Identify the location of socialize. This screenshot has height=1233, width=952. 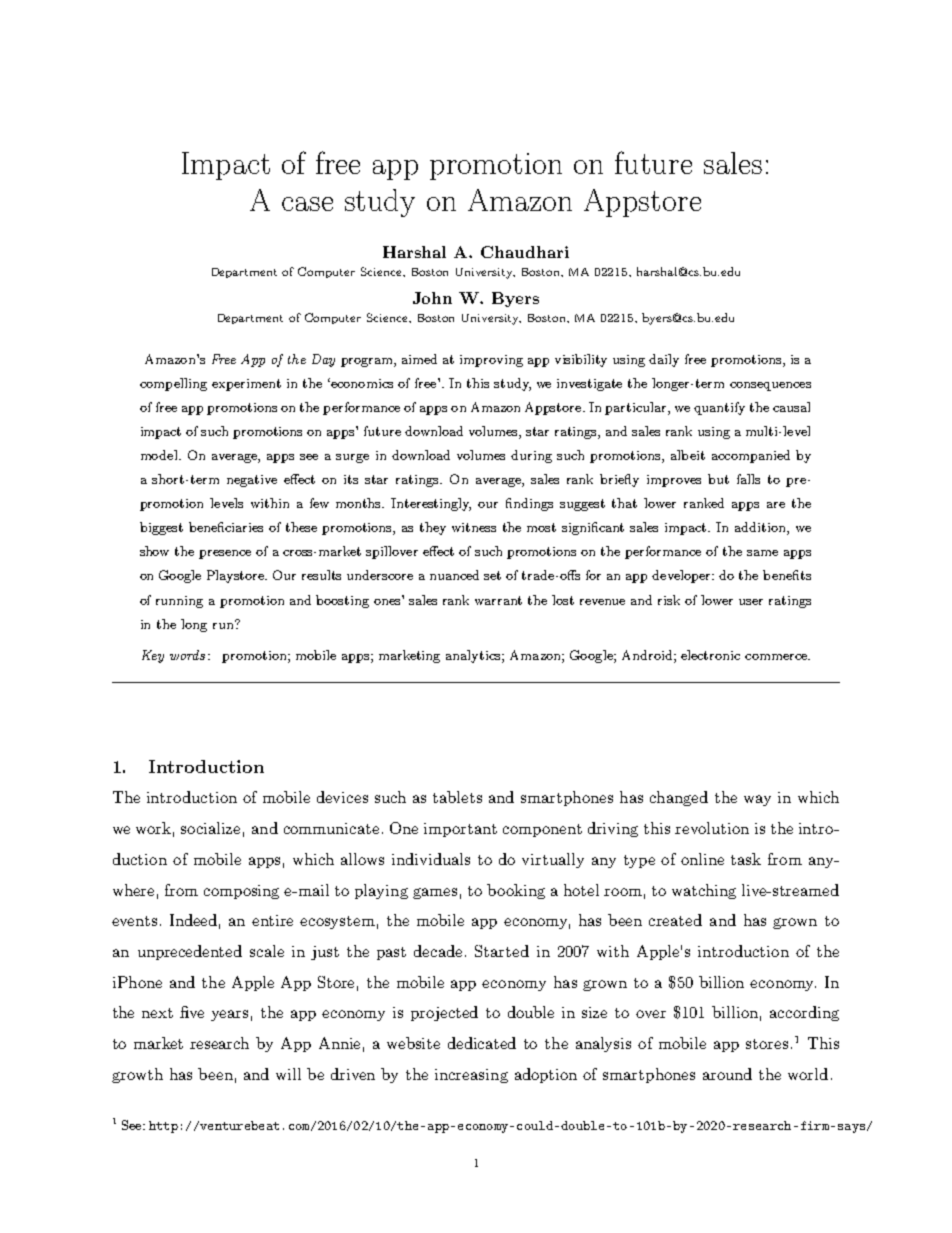
(210, 828).
